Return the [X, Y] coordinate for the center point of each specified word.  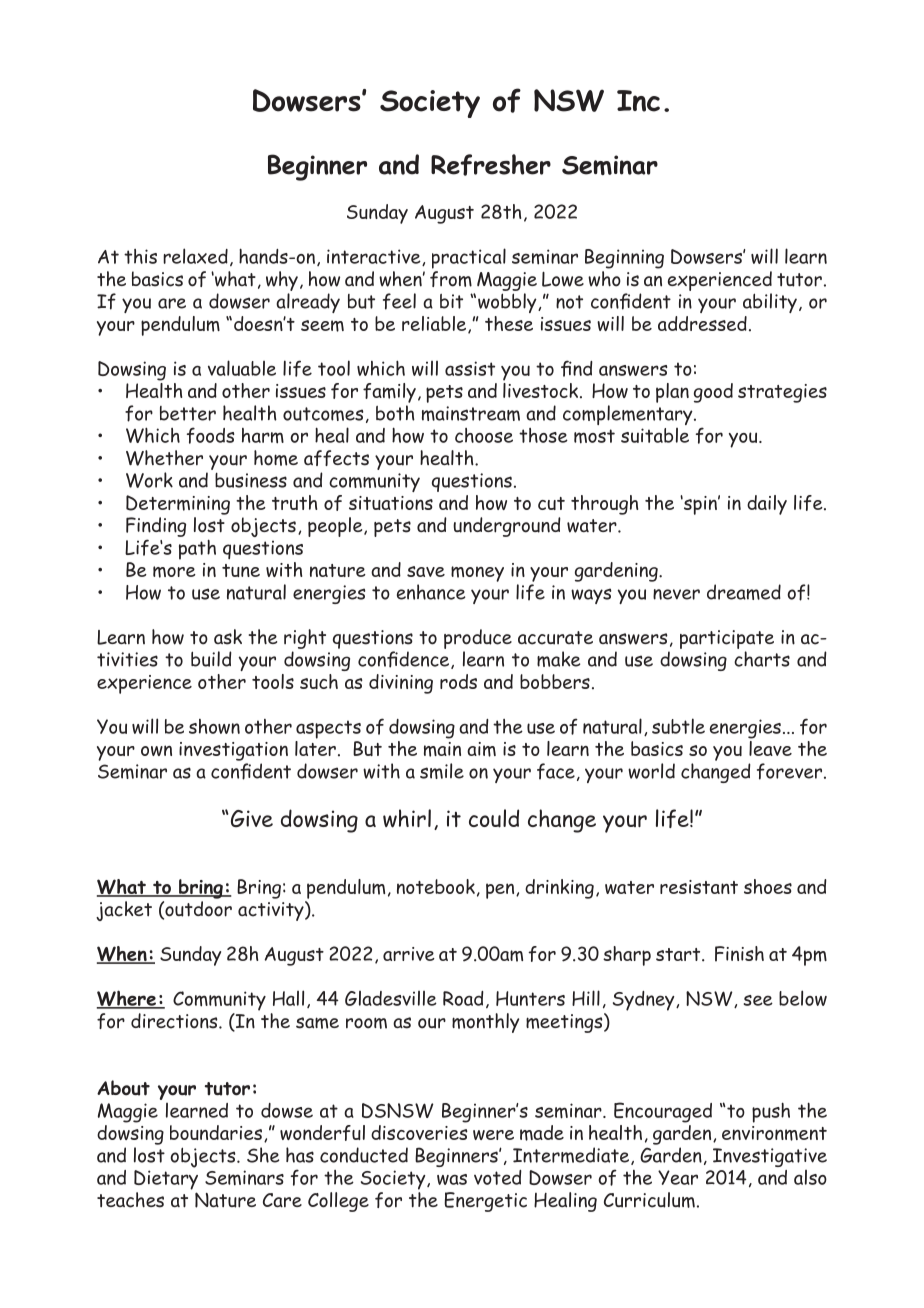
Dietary [166, 1180]
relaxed [195, 256]
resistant [699, 887]
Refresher [491, 165]
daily [767, 505]
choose [484, 435]
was [452, 1179]
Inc [638, 101]
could [494, 818]
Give [250, 818]
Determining [178, 505]
